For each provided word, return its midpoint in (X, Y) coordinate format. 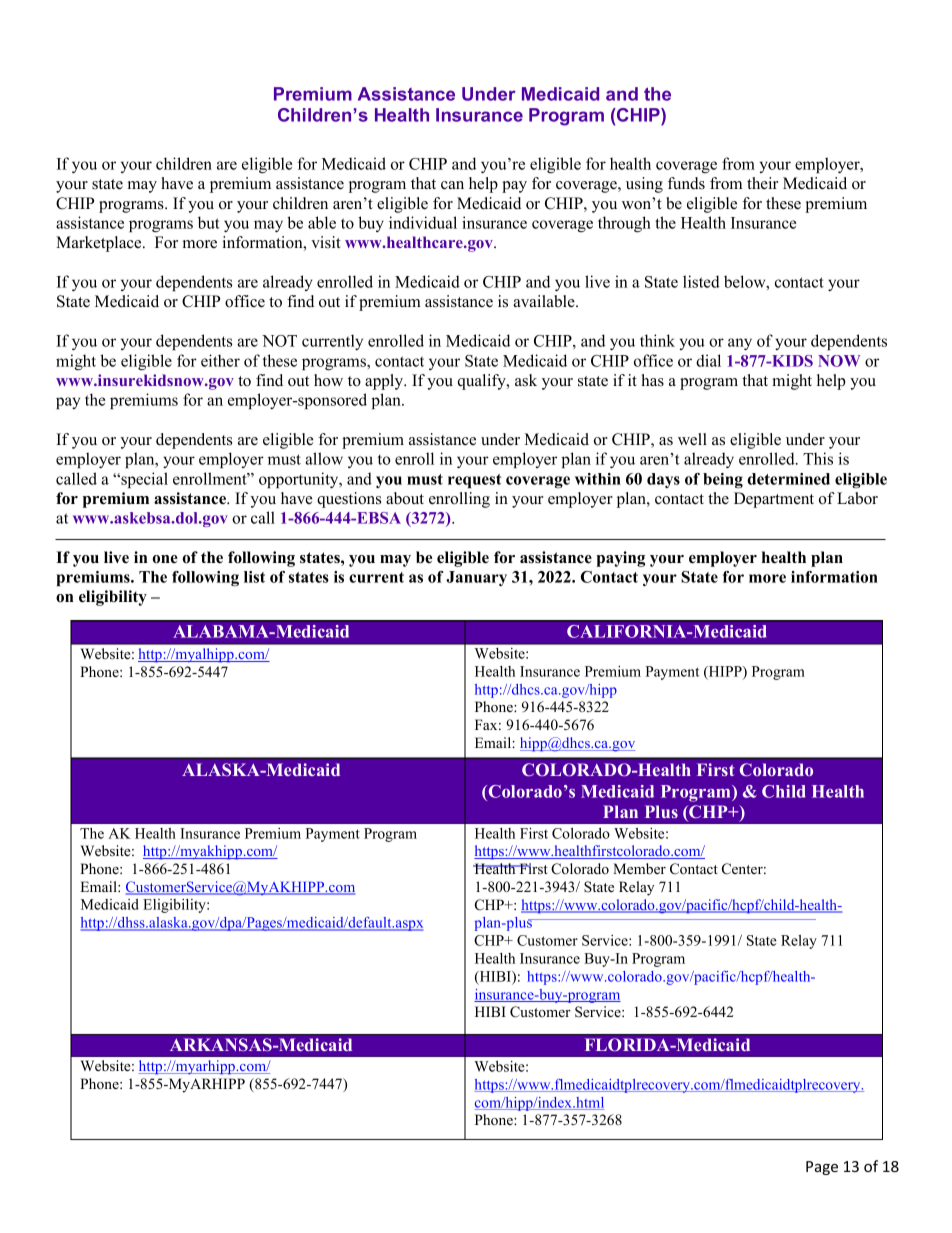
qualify (483, 382)
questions (349, 500)
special (143, 480)
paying (620, 559)
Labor (857, 498)
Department (774, 500)
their (762, 183)
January (476, 578)
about (405, 498)
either (220, 360)
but (209, 222)
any (740, 344)
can (452, 185)
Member (639, 868)
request (474, 481)
